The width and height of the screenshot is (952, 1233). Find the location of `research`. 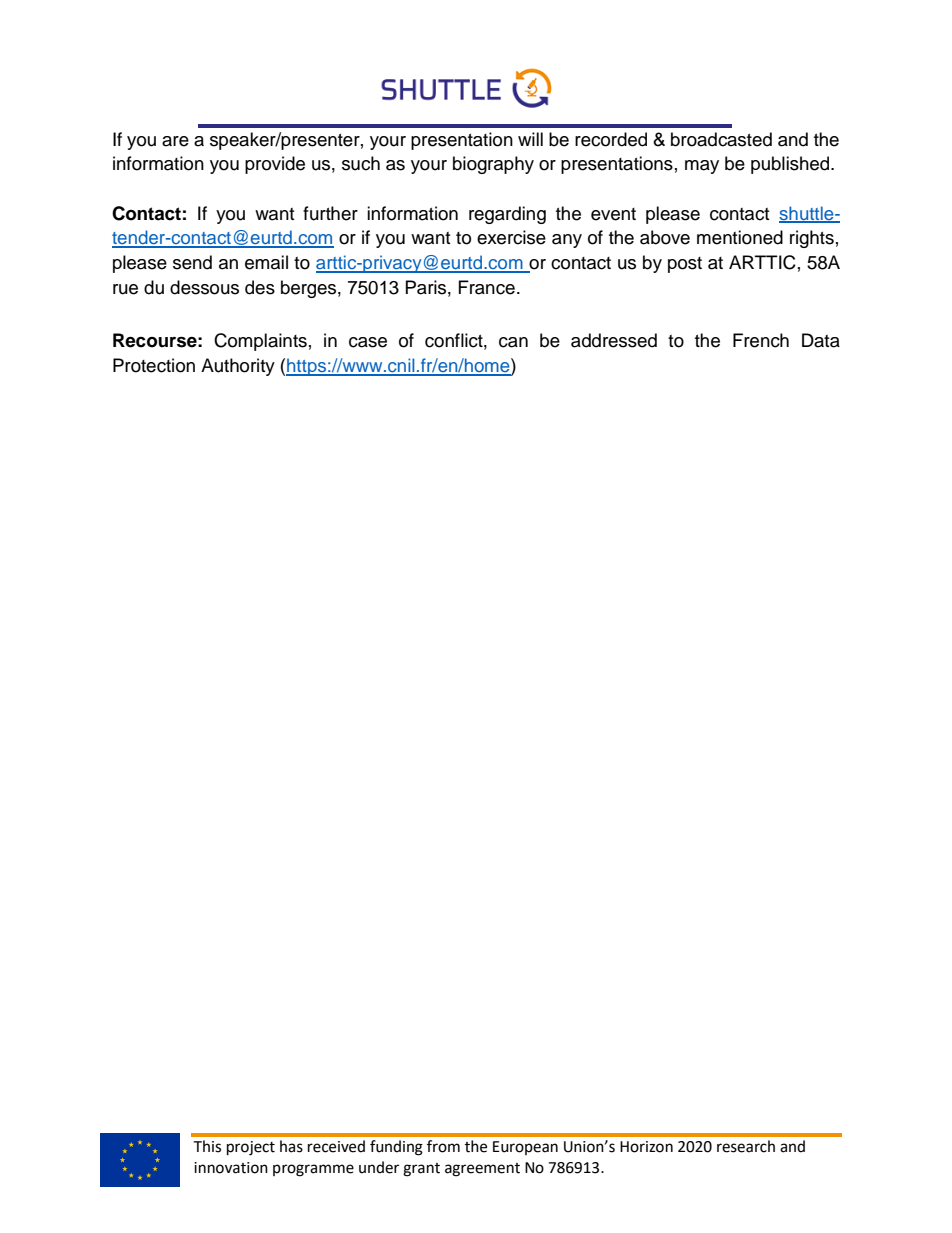

research is located at coordinates (746, 1146).
